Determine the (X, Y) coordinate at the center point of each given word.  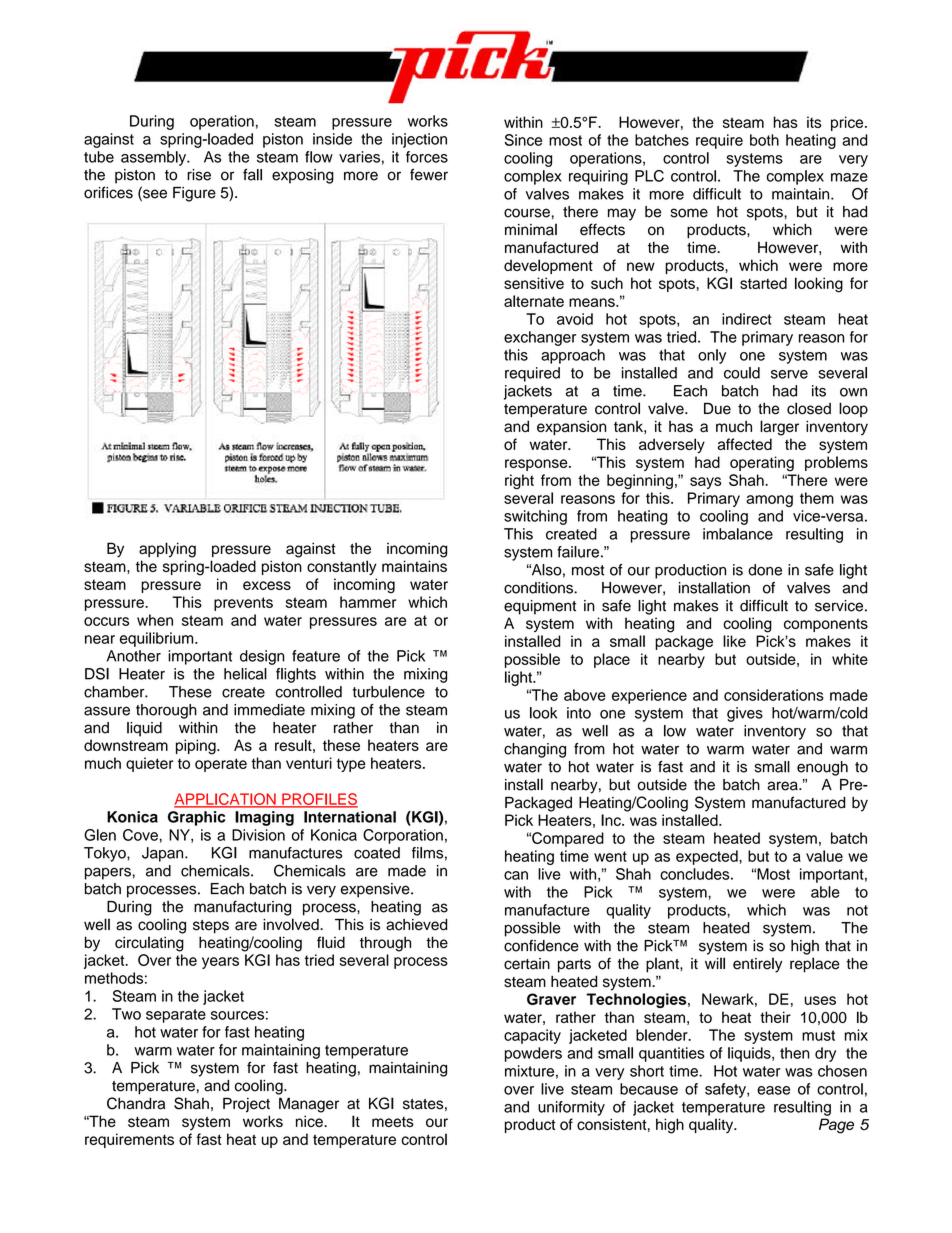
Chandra (136, 1103)
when (155, 620)
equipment (540, 607)
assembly (154, 158)
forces (427, 157)
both (764, 140)
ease (773, 1090)
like (734, 641)
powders (533, 1054)
